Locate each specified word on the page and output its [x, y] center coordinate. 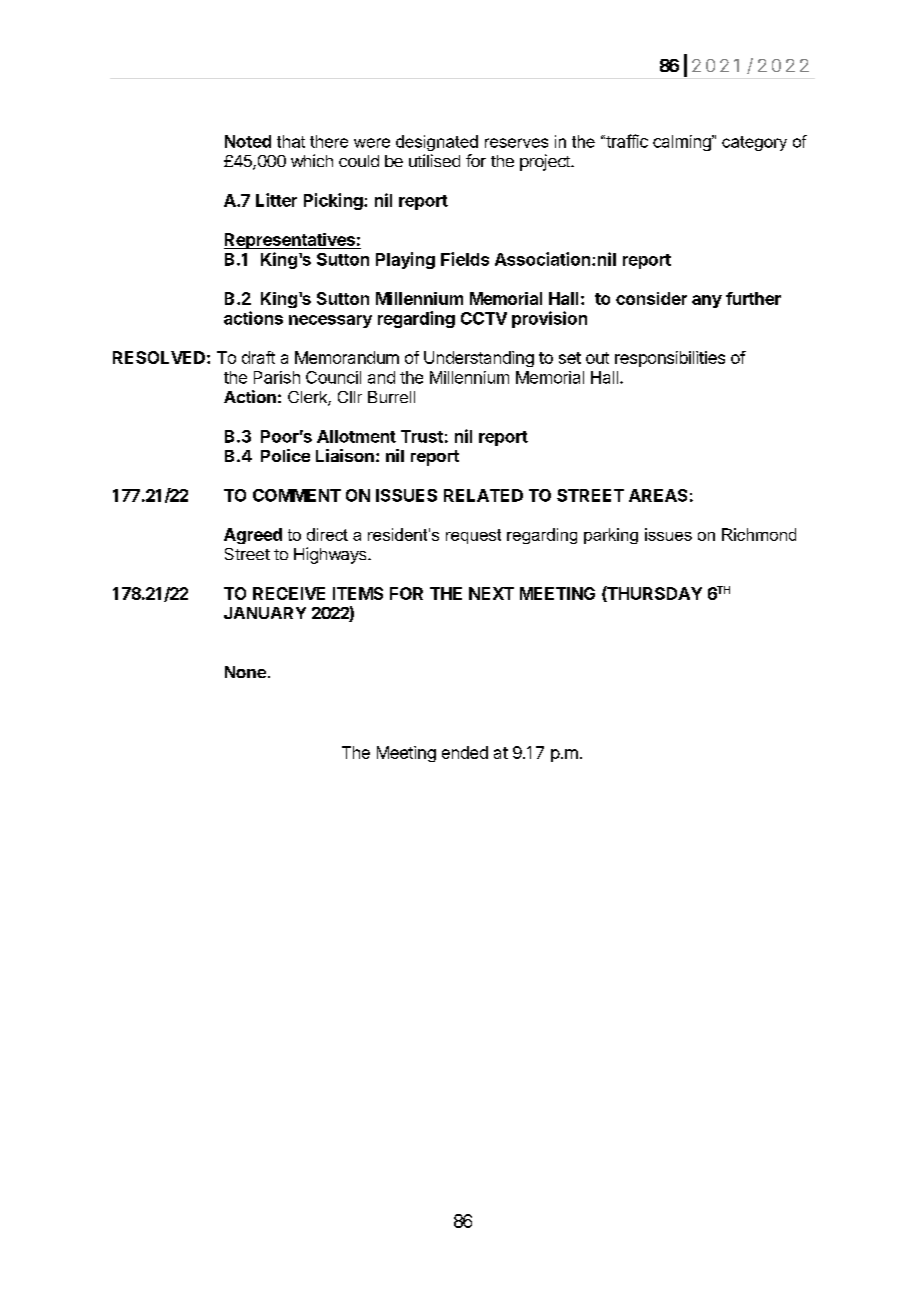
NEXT [491, 593]
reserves [516, 143]
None [245, 672]
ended [465, 752]
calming [683, 143]
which [312, 160]
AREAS [658, 495]
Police [285, 455]
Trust [422, 436]
